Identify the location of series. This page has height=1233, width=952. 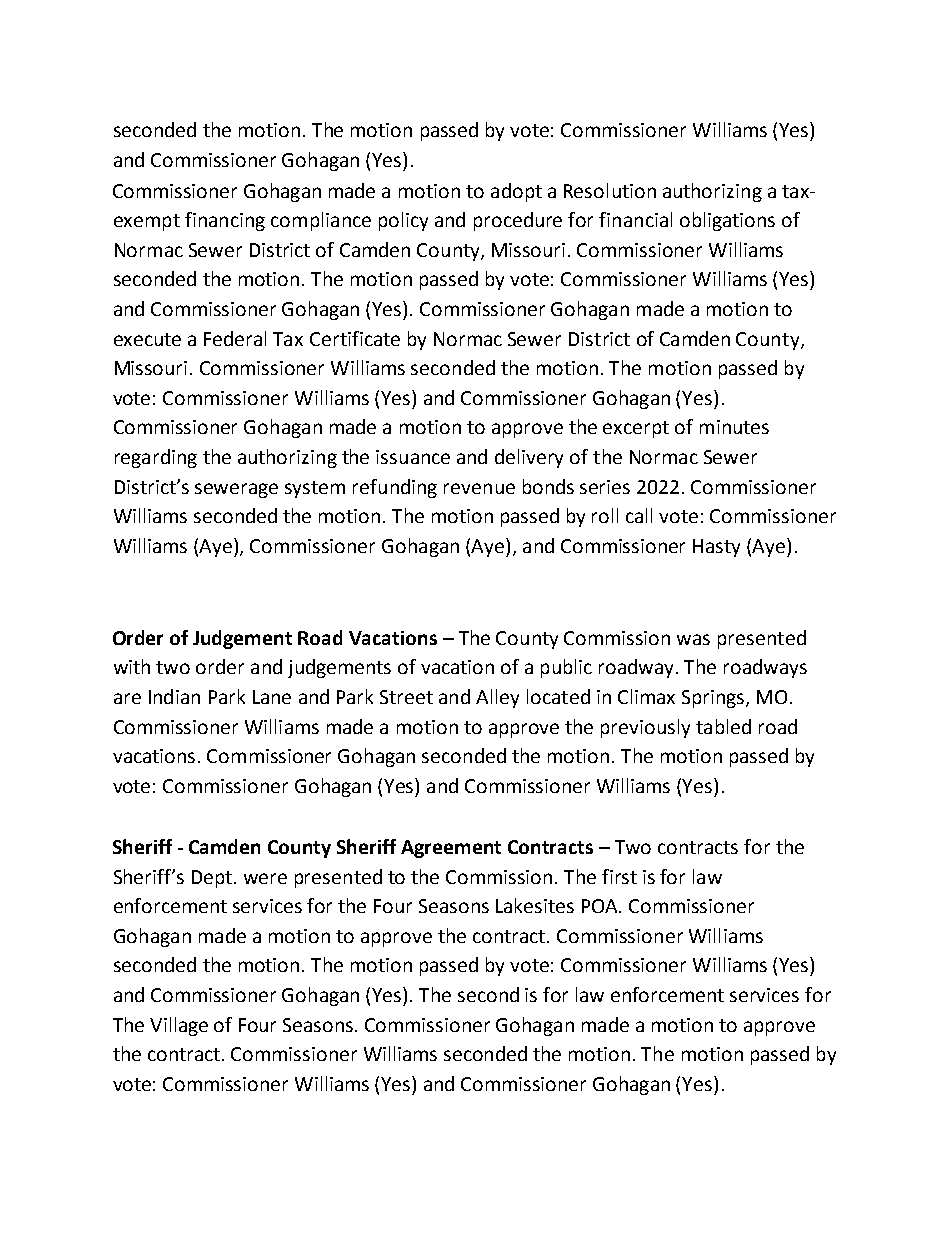
(605, 487).
